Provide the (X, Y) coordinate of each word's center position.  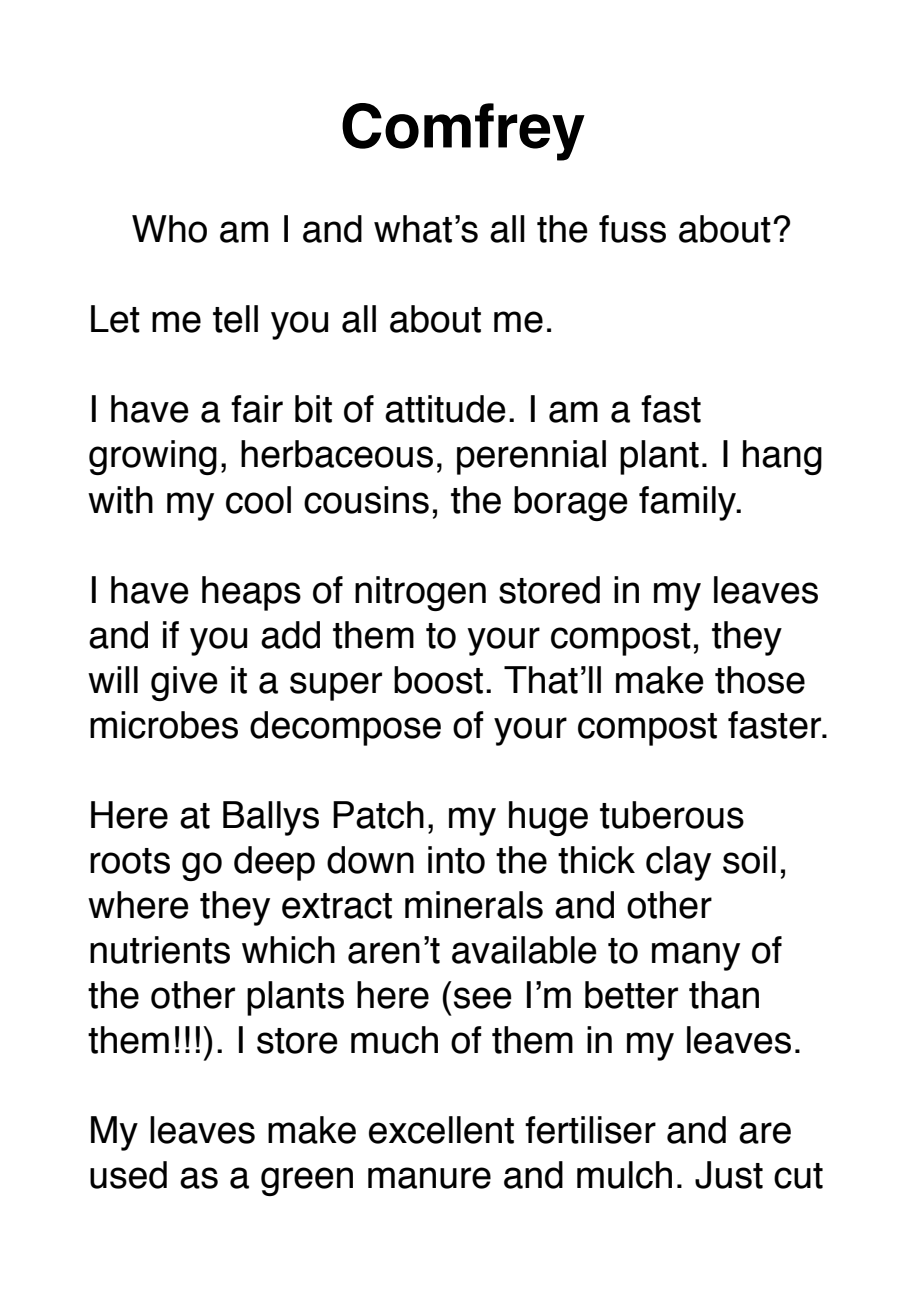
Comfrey (463, 132)
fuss (632, 229)
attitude (445, 409)
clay (678, 863)
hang (782, 457)
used (128, 1175)
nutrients (160, 950)
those (760, 680)
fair (257, 409)
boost (438, 680)
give (184, 683)
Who (169, 229)
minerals (474, 905)
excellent (441, 1130)
